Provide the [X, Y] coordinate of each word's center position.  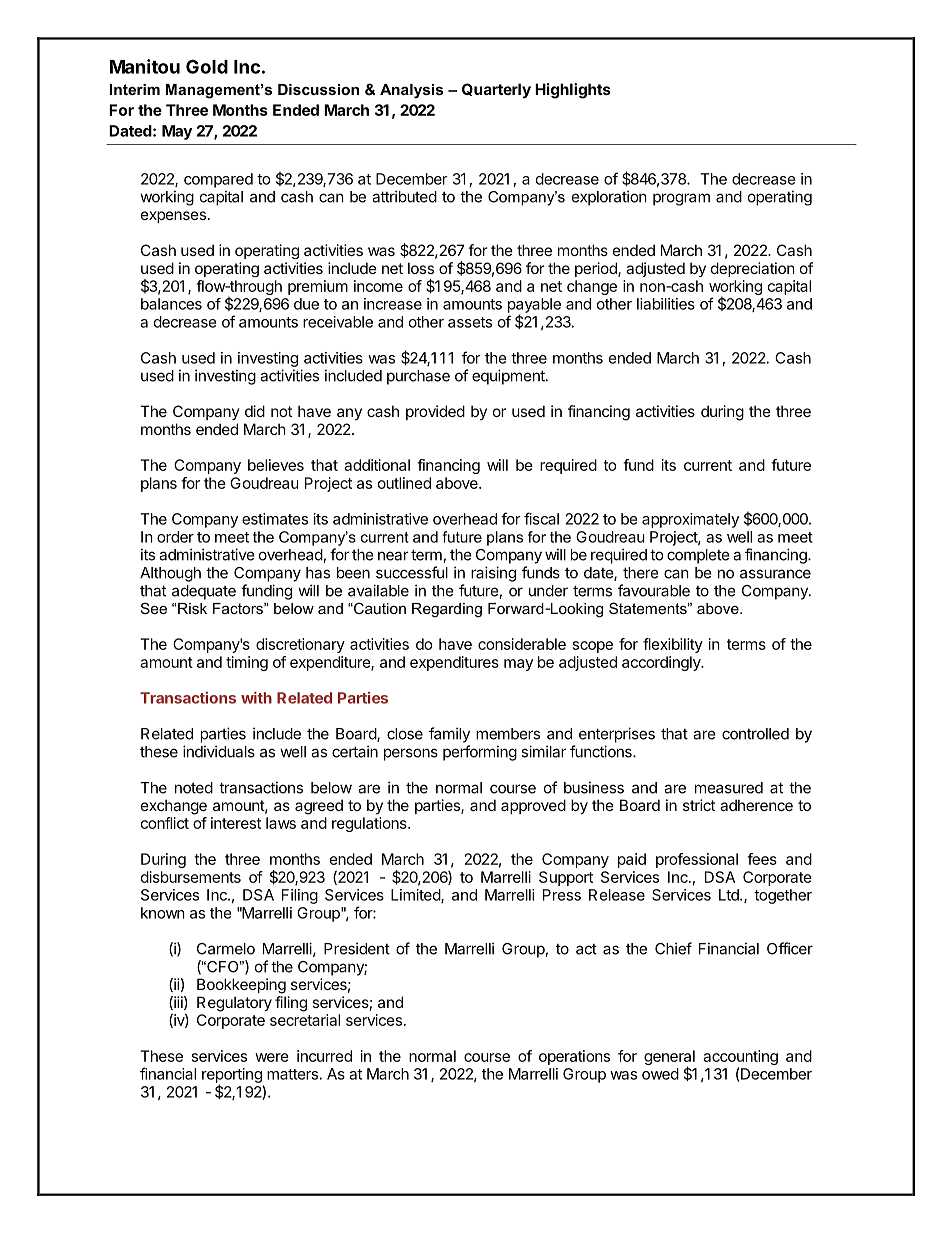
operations [574, 1057]
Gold [207, 66]
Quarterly [496, 90]
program [681, 199]
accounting [740, 1059]
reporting [232, 1076]
